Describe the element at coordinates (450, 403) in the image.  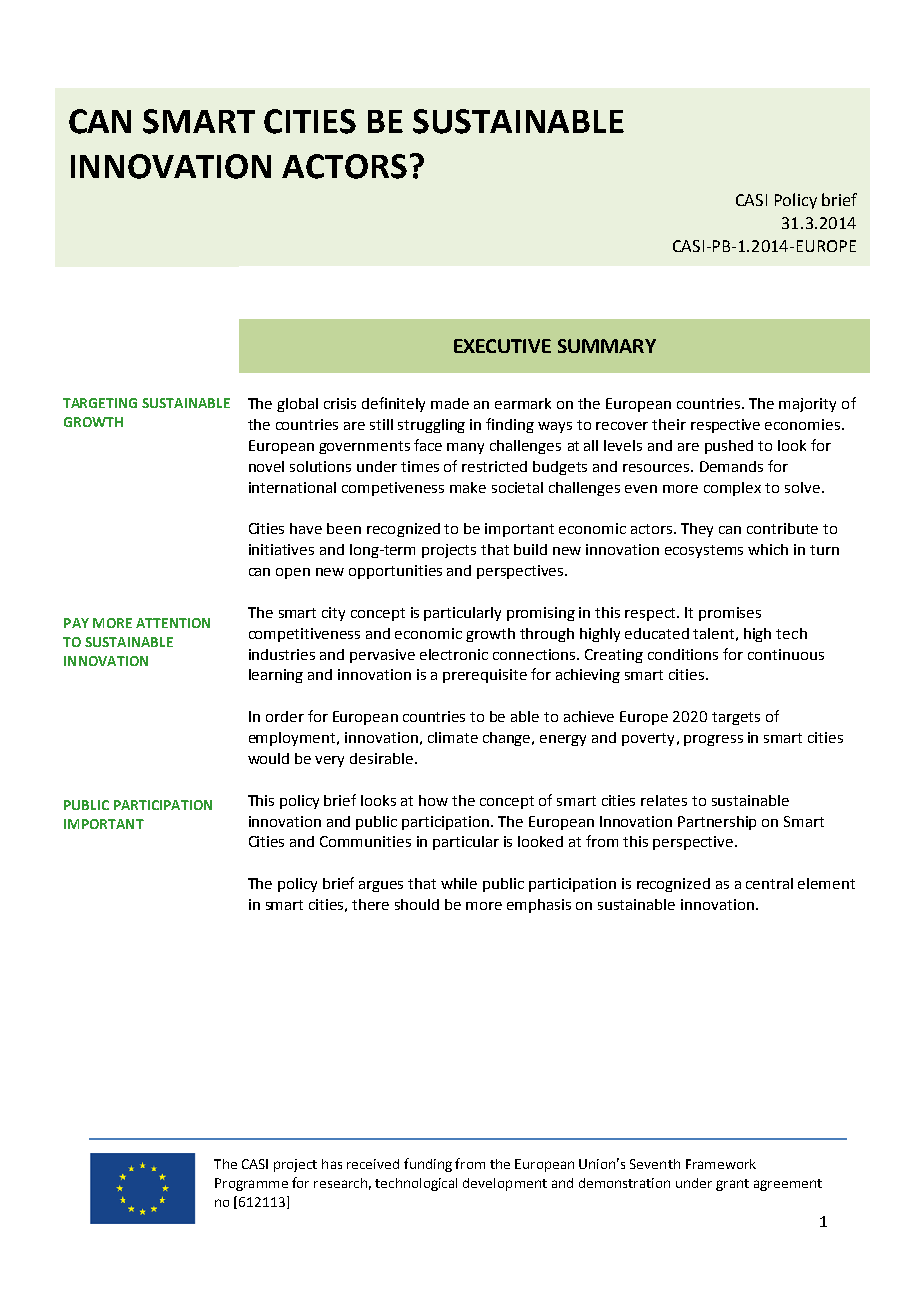
I see `made` at that location.
